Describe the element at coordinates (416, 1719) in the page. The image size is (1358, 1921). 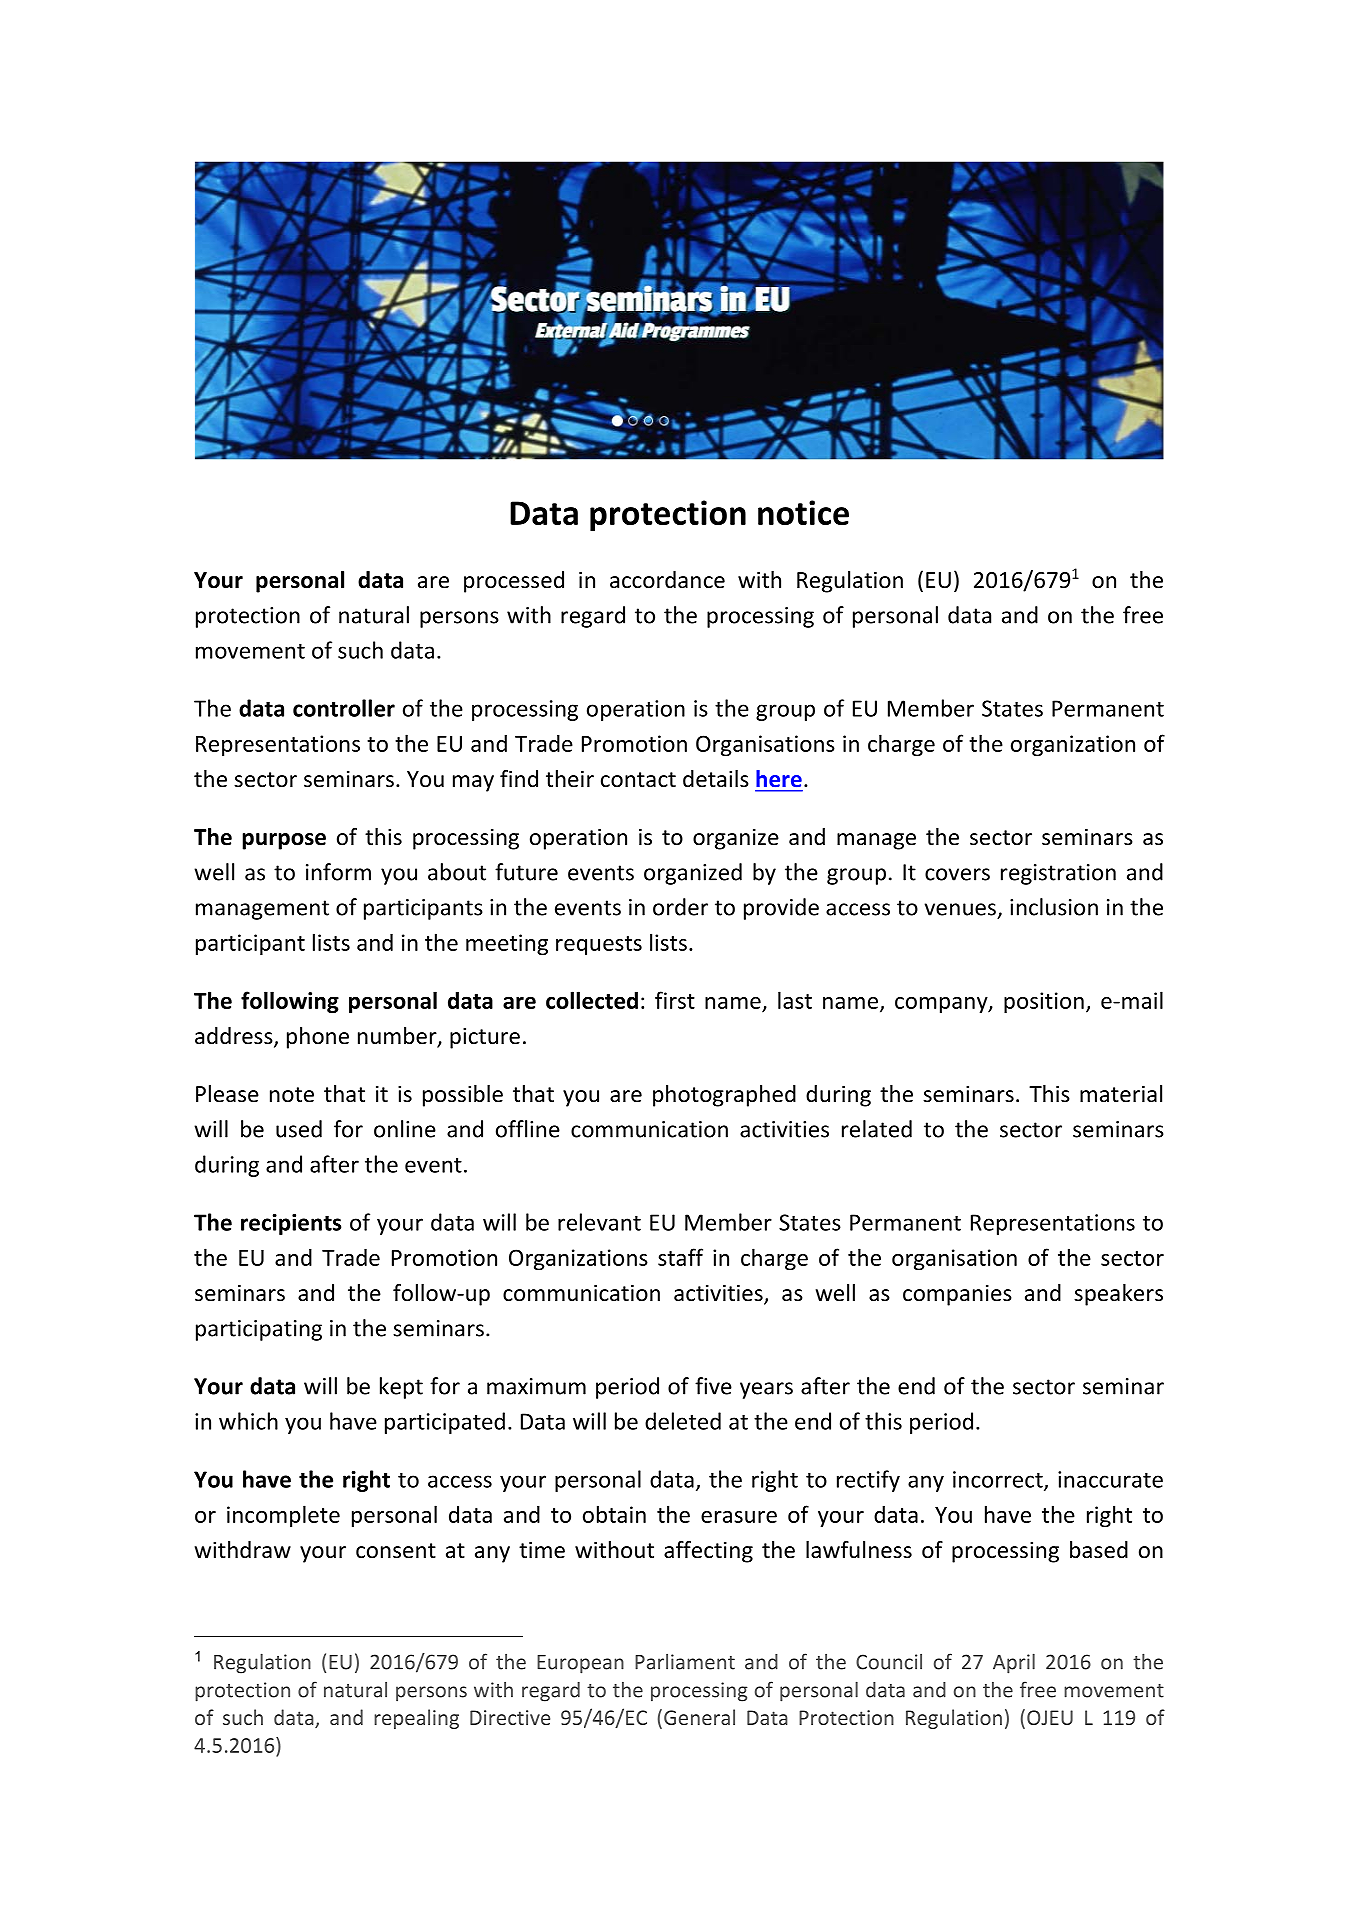
I see `repealing` at that location.
